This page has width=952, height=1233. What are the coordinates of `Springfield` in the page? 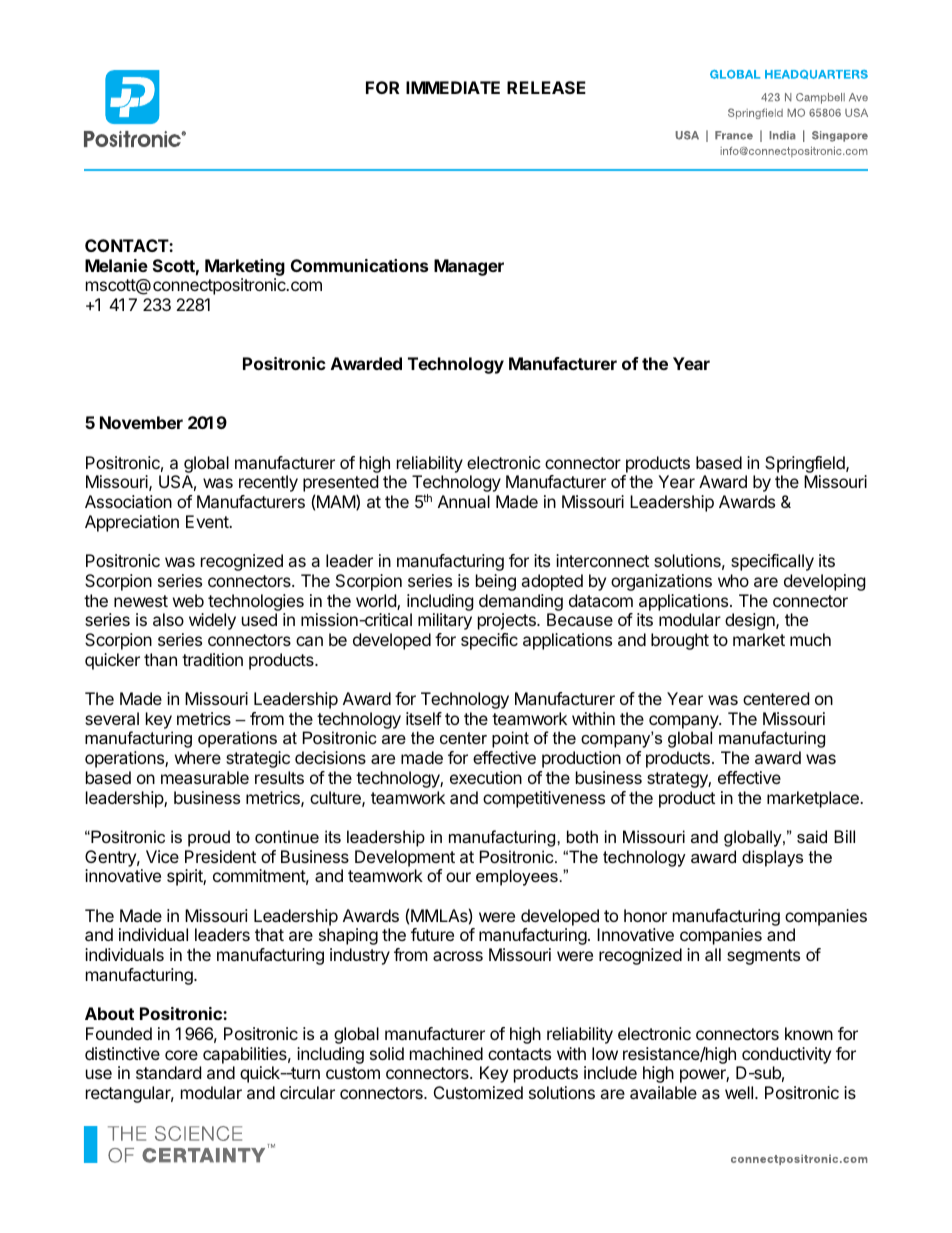 It's located at (806, 464).
